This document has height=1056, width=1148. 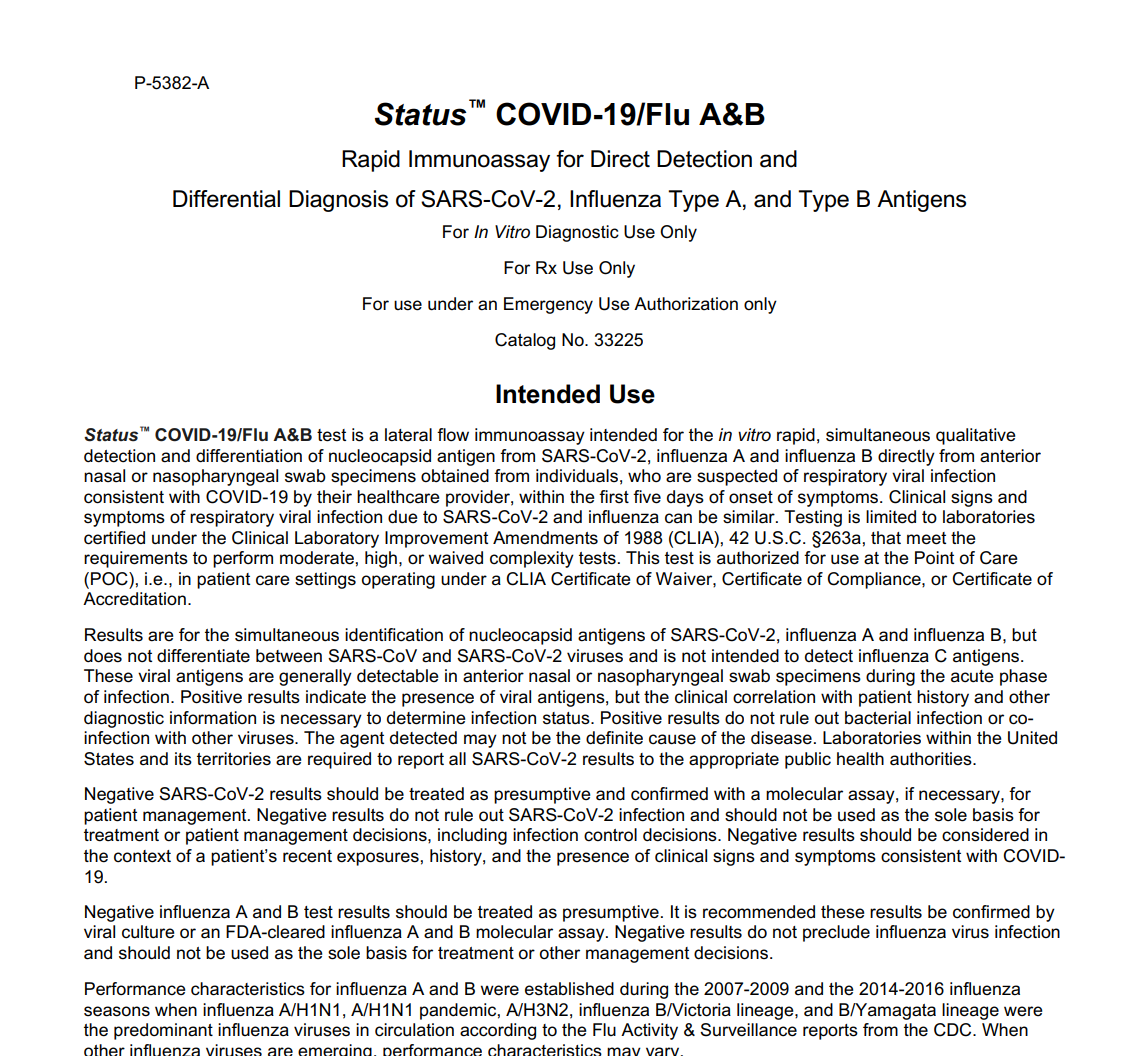 I want to click on Differential, so click(x=226, y=199).
